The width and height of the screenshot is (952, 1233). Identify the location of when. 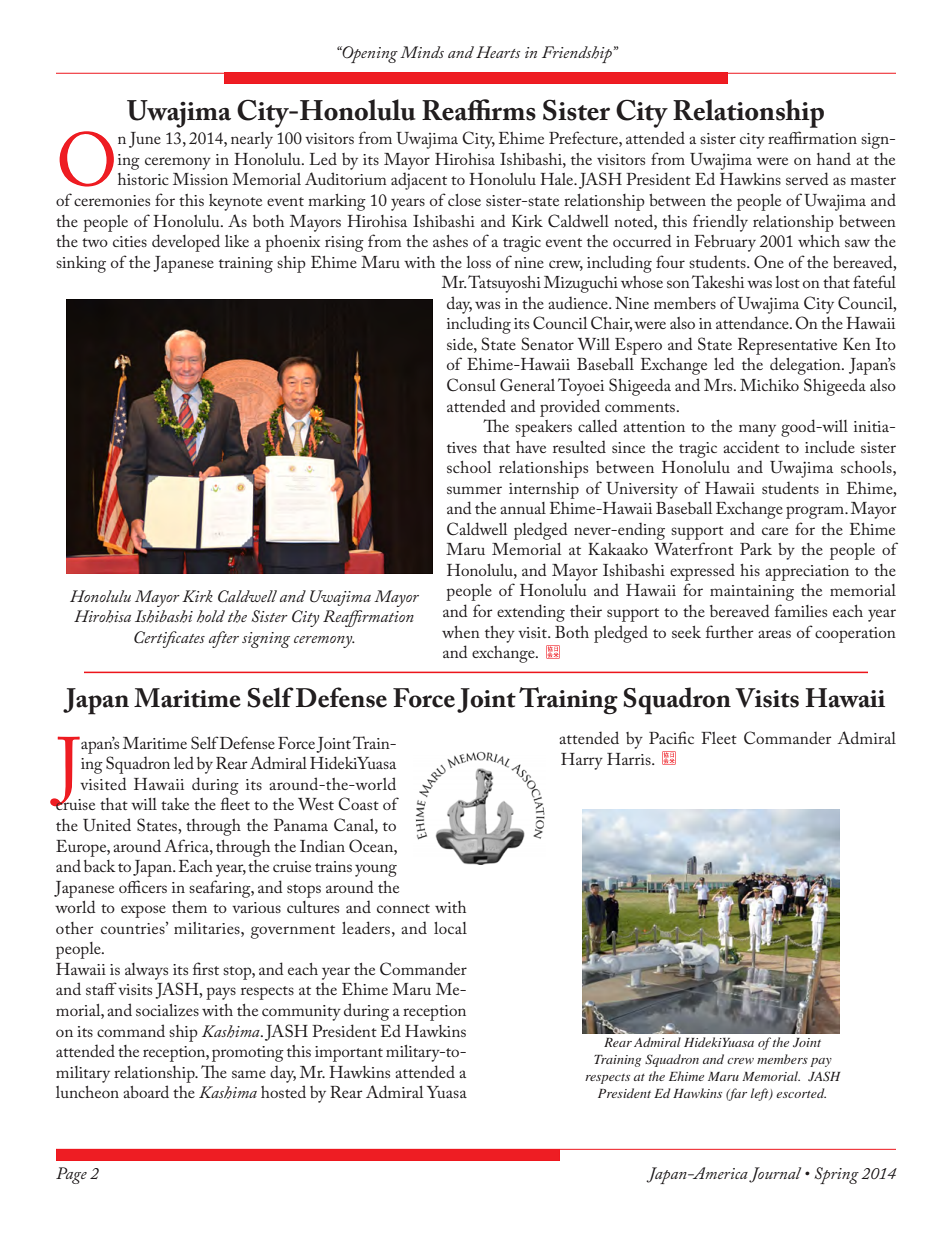
(461, 632).
